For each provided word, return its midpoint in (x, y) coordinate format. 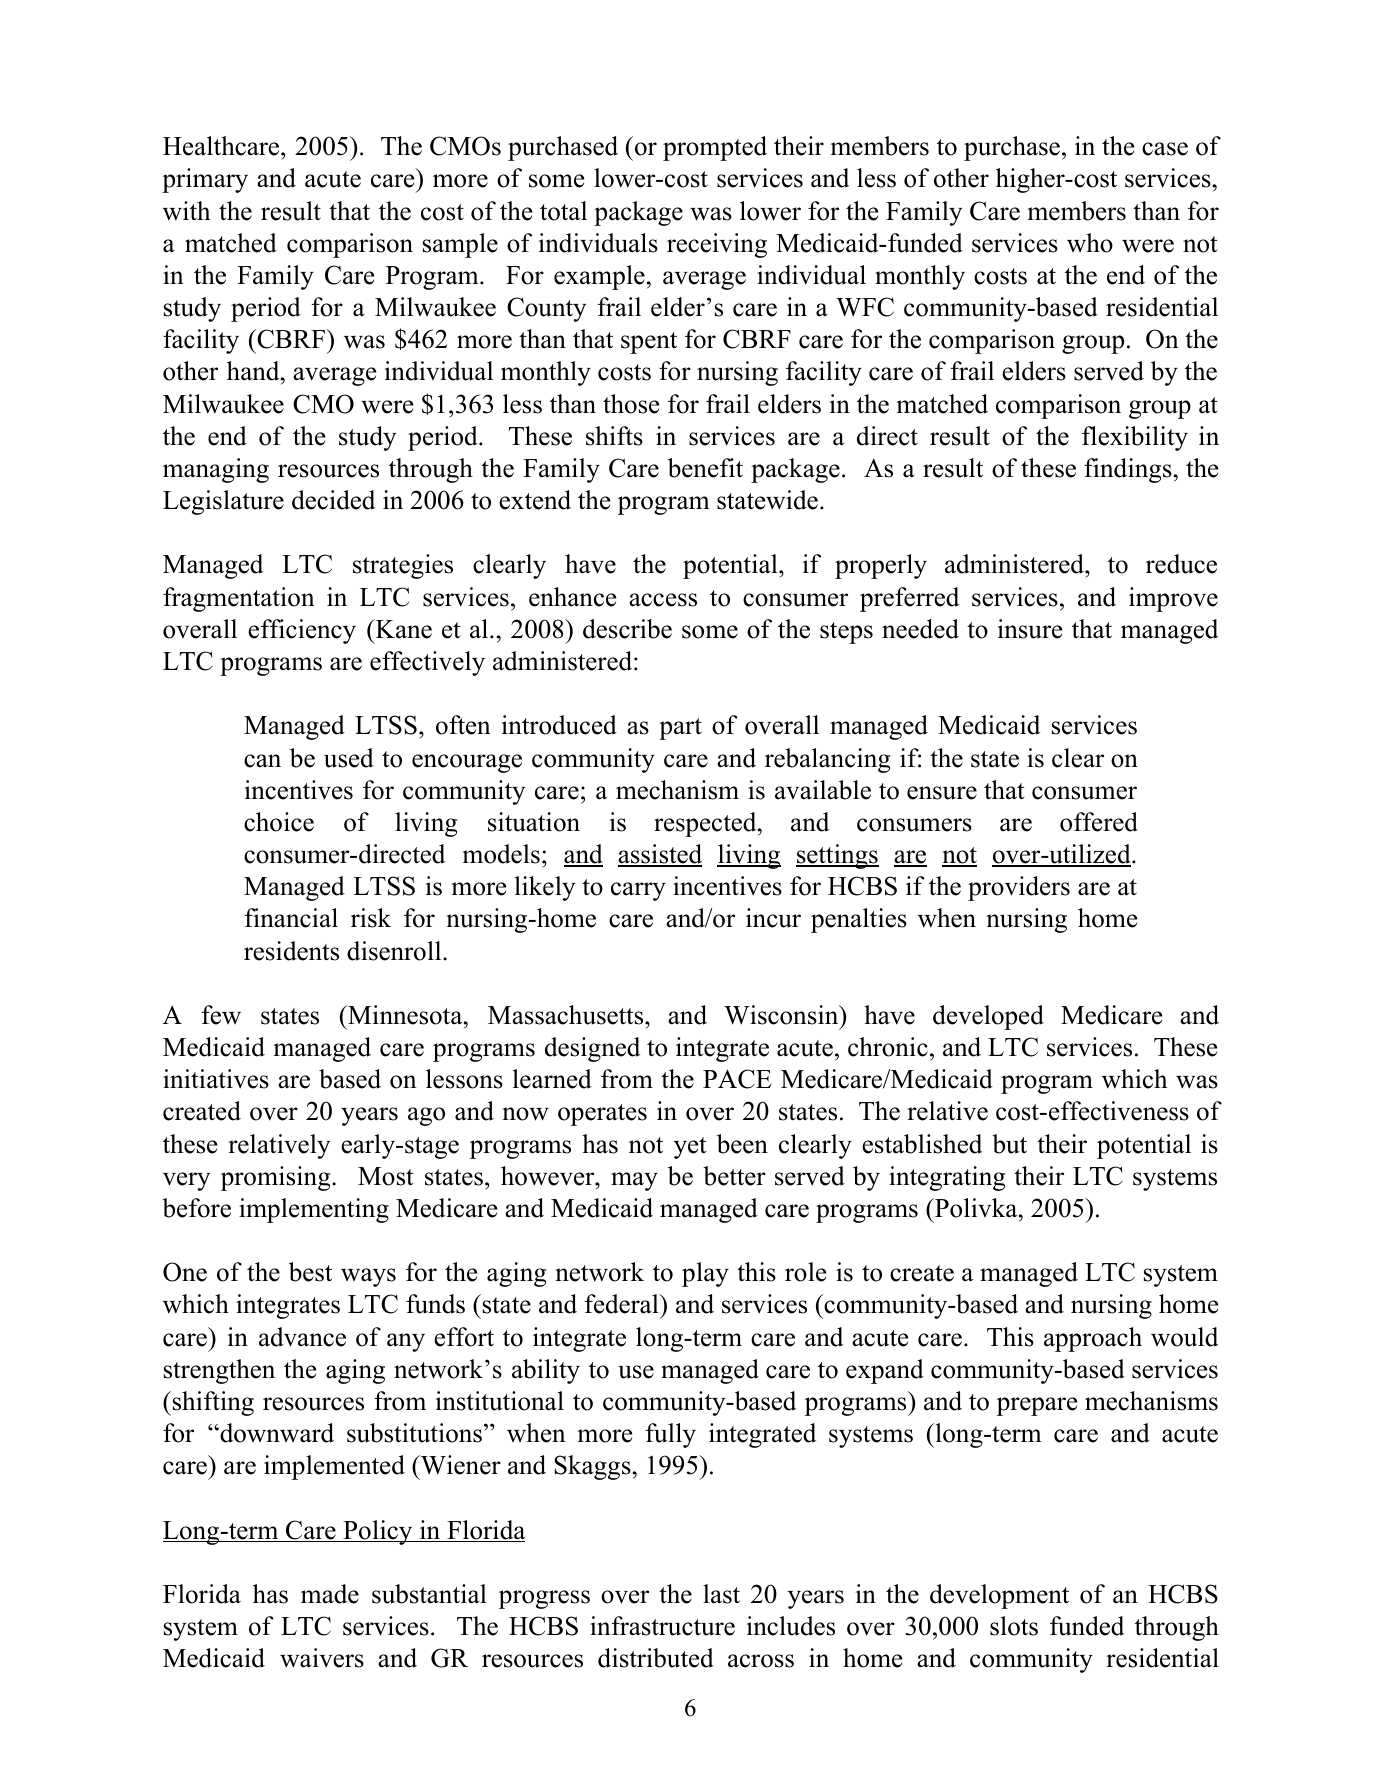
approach (1093, 1339)
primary (205, 180)
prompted (715, 148)
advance (302, 1337)
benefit (705, 468)
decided (333, 500)
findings (1128, 470)
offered (1099, 822)
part (680, 729)
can (262, 761)
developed (988, 1017)
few (221, 1015)
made (330, 1594)
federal (623, 1304)
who (1090, 243)
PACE (737, 1079)
